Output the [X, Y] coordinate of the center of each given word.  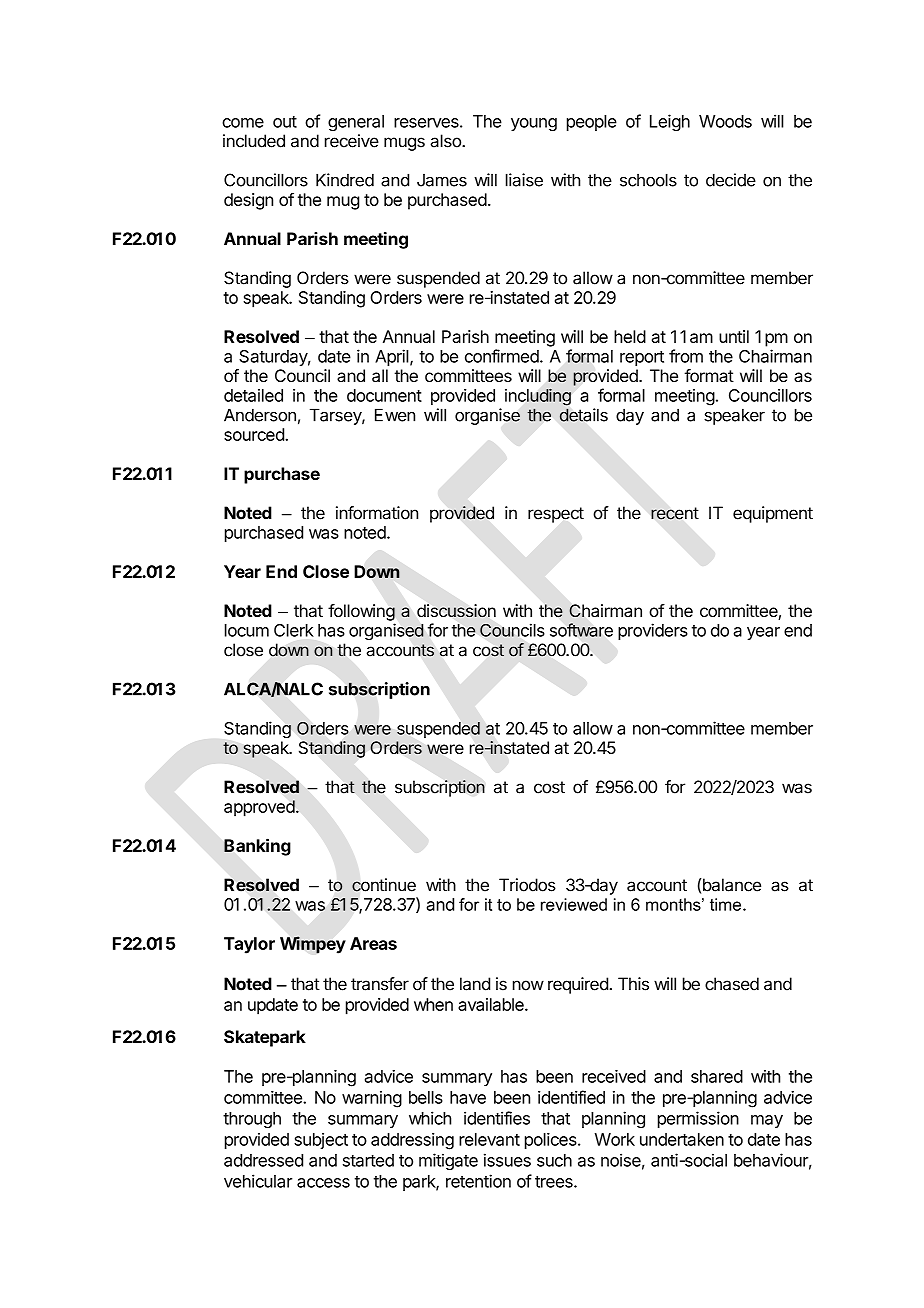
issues [507, 1160]
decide [731, 180]
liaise [524, 180]
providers [653, 631]
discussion [456, 611]
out [285, 122]
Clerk [294, 630]
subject [321, 1141]
